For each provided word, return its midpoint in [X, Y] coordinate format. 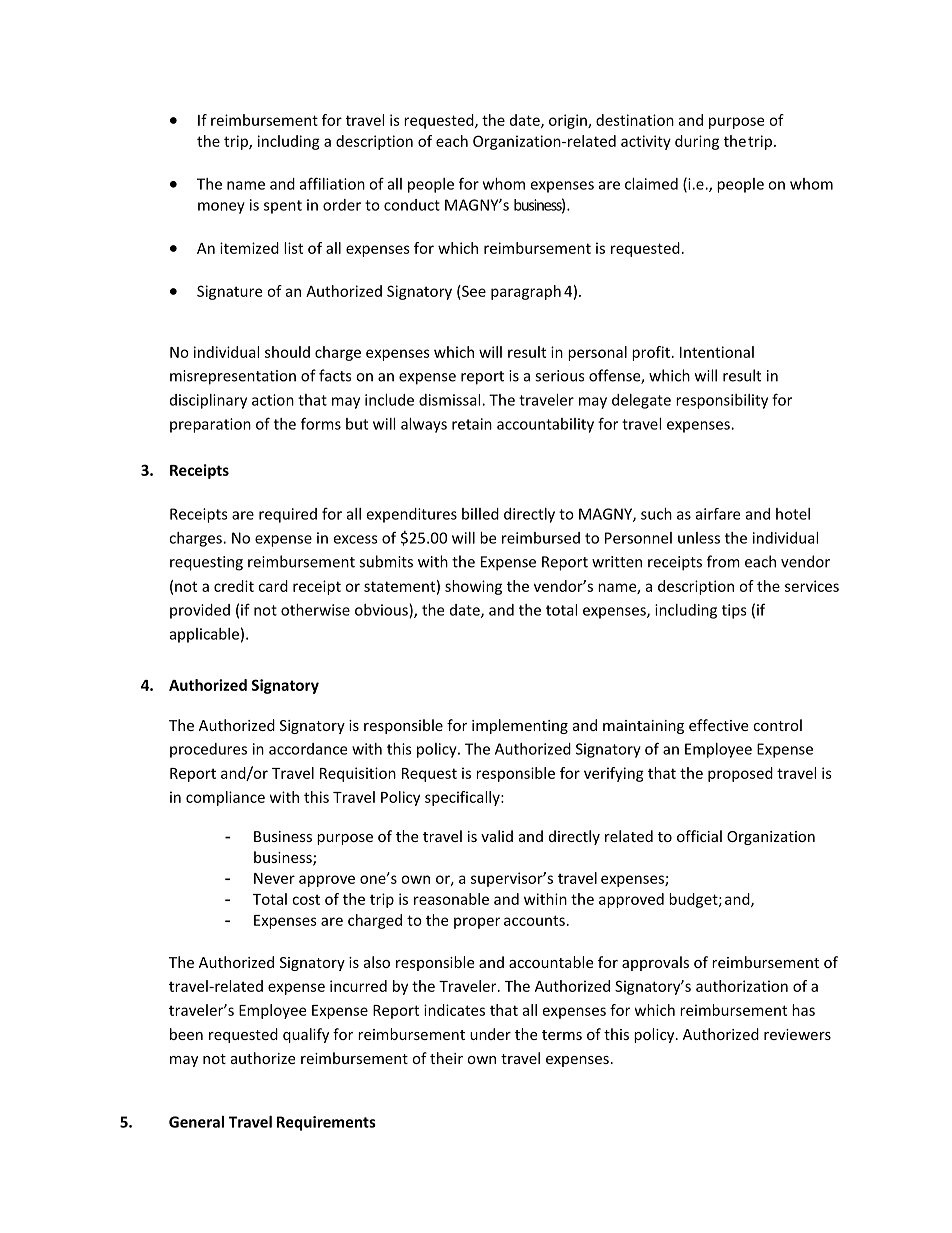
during [697, 142]
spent [283, 207]
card [273, 586]
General [196, 1122]
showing [473, 587]
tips [734, 611]
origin [569, 121]
